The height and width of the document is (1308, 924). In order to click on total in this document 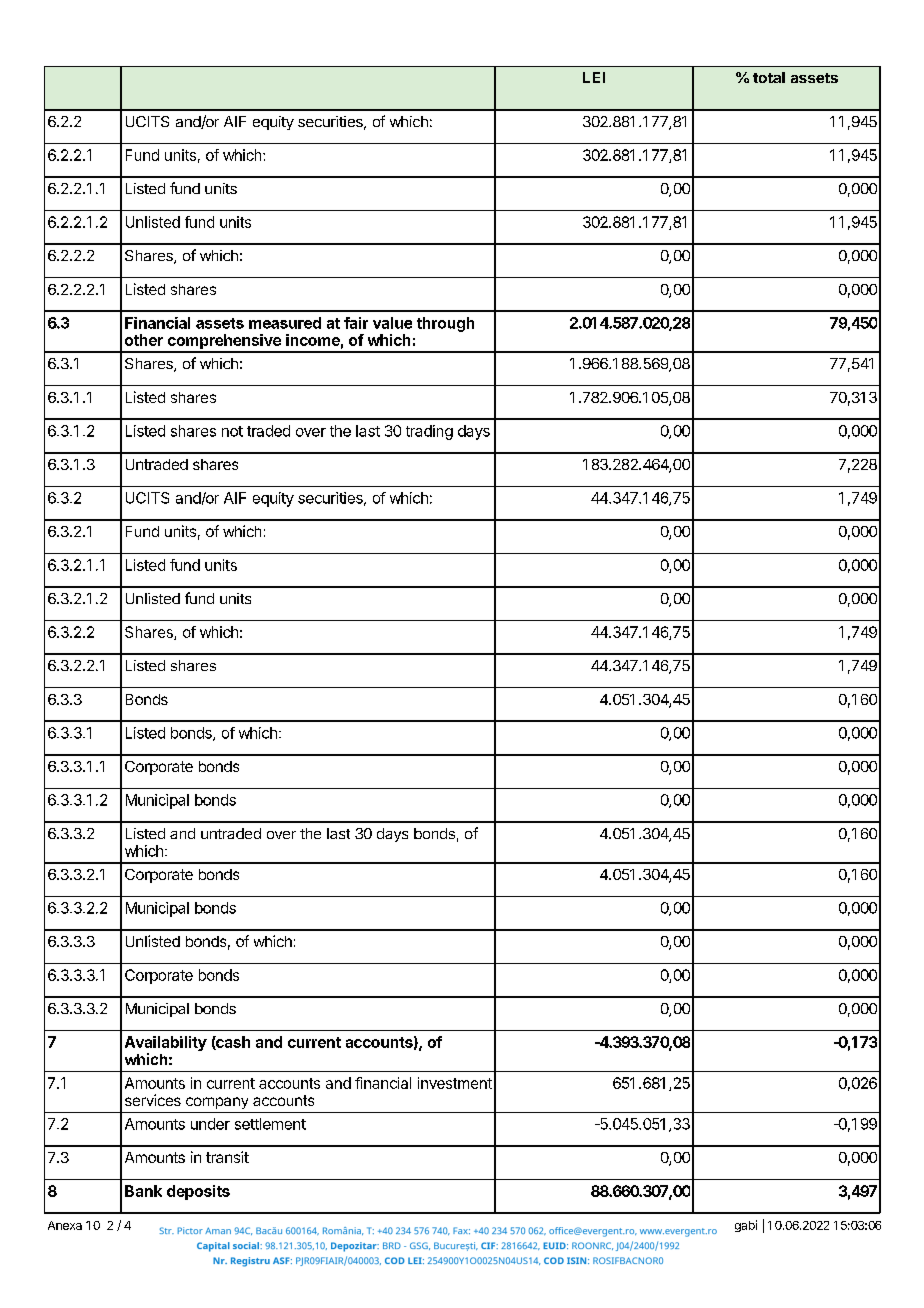, I will do `click(769, 77)`.
